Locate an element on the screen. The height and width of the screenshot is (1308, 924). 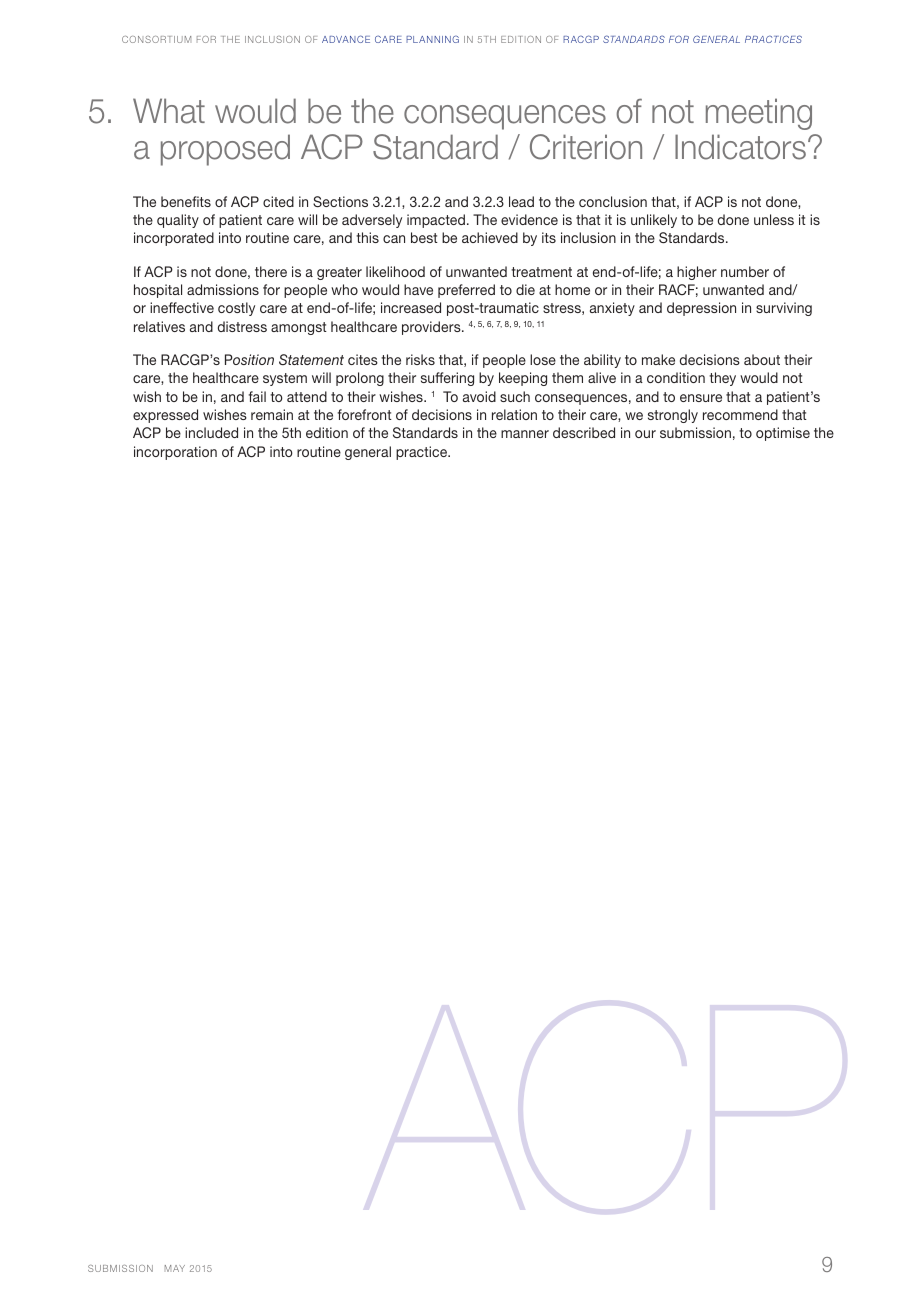
relation is located at coordinates (514, 414).
